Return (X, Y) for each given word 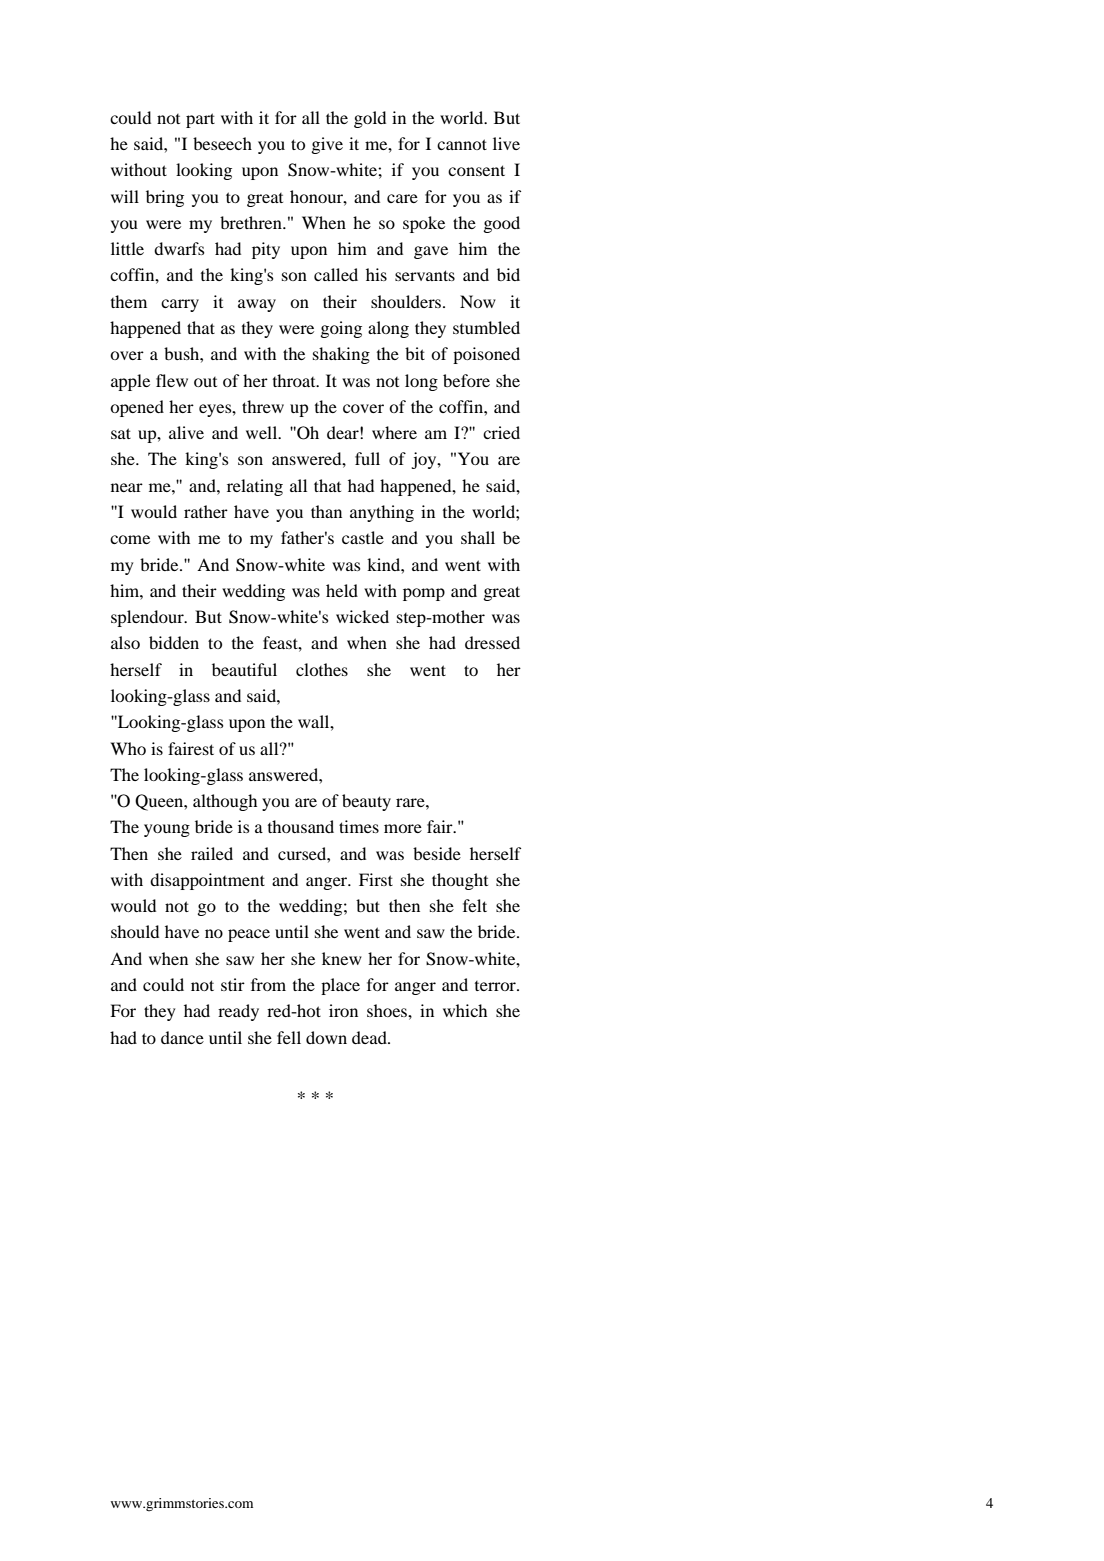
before (466, 380)
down (326, 1037)
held (342, 590)
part (200, 120)
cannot (462, 144)
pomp (424, 594)
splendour (148, 618)
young (167, 830)
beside (437, 853)
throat (295, 380)
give (327, 145)
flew (172, 380)
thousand (301, 826)
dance (182, 1037)
